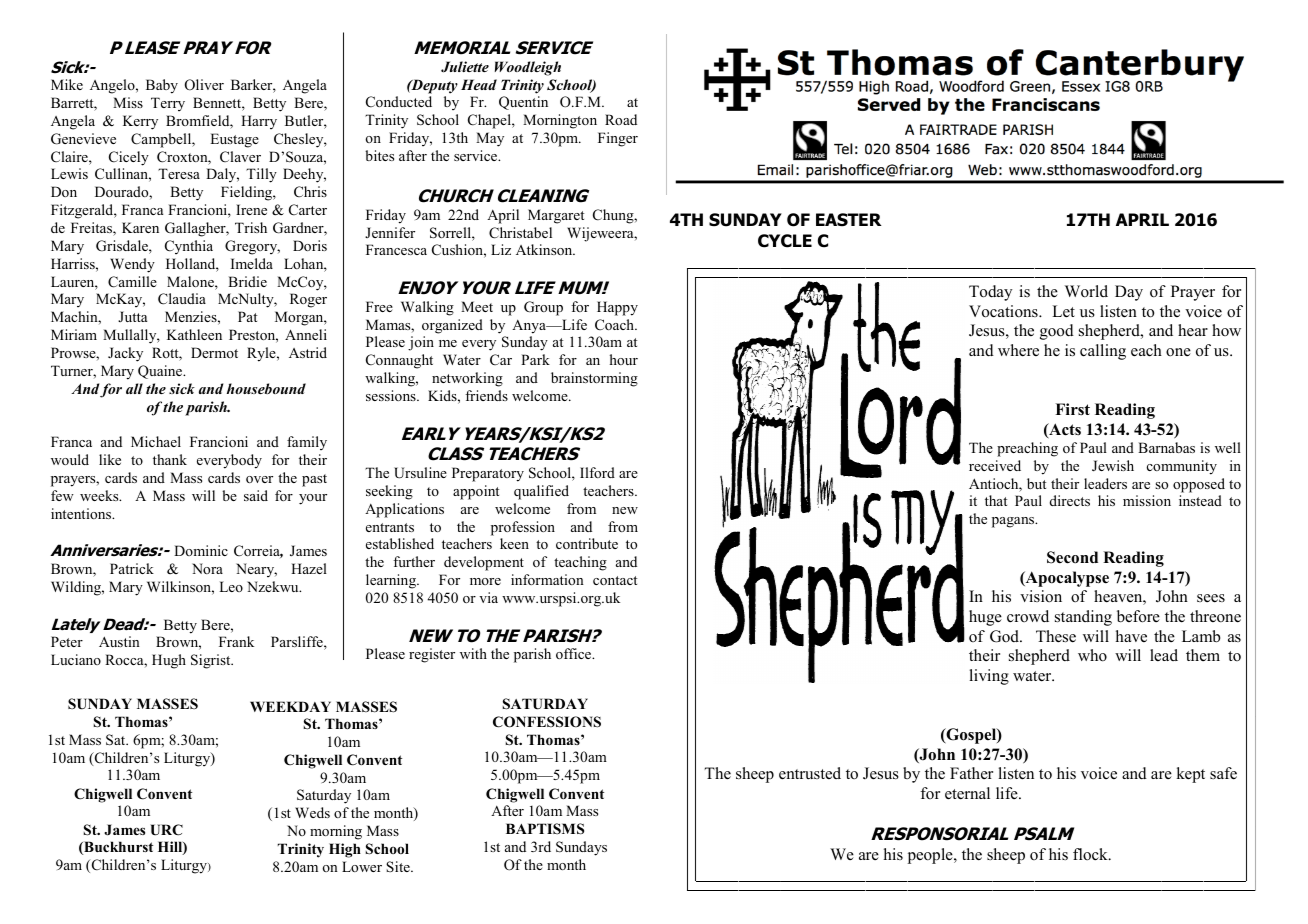  What do you see at coordinates (575, 653) in the screenshot?
I see `office` at bounding box center [575, 653].
